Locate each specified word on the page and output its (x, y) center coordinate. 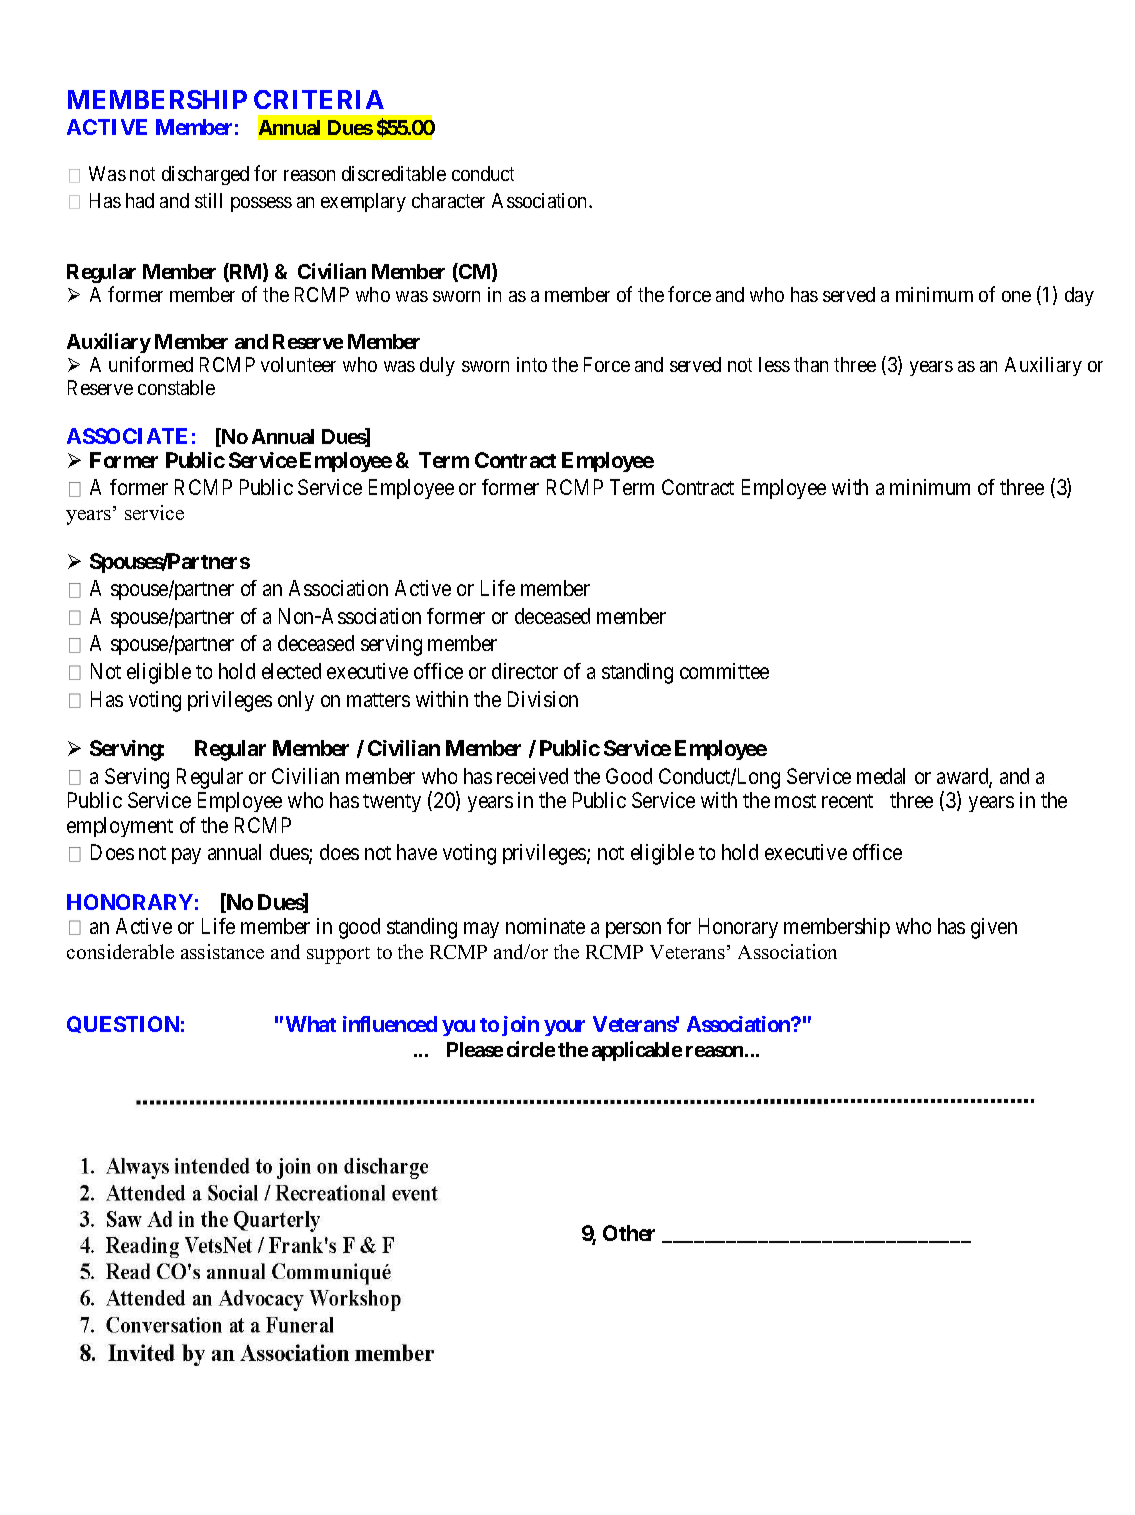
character (448, 200)
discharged (205, 175)
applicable (637, 1051)
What (311, 1024)
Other (629, 1233)
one (1016, 296)
